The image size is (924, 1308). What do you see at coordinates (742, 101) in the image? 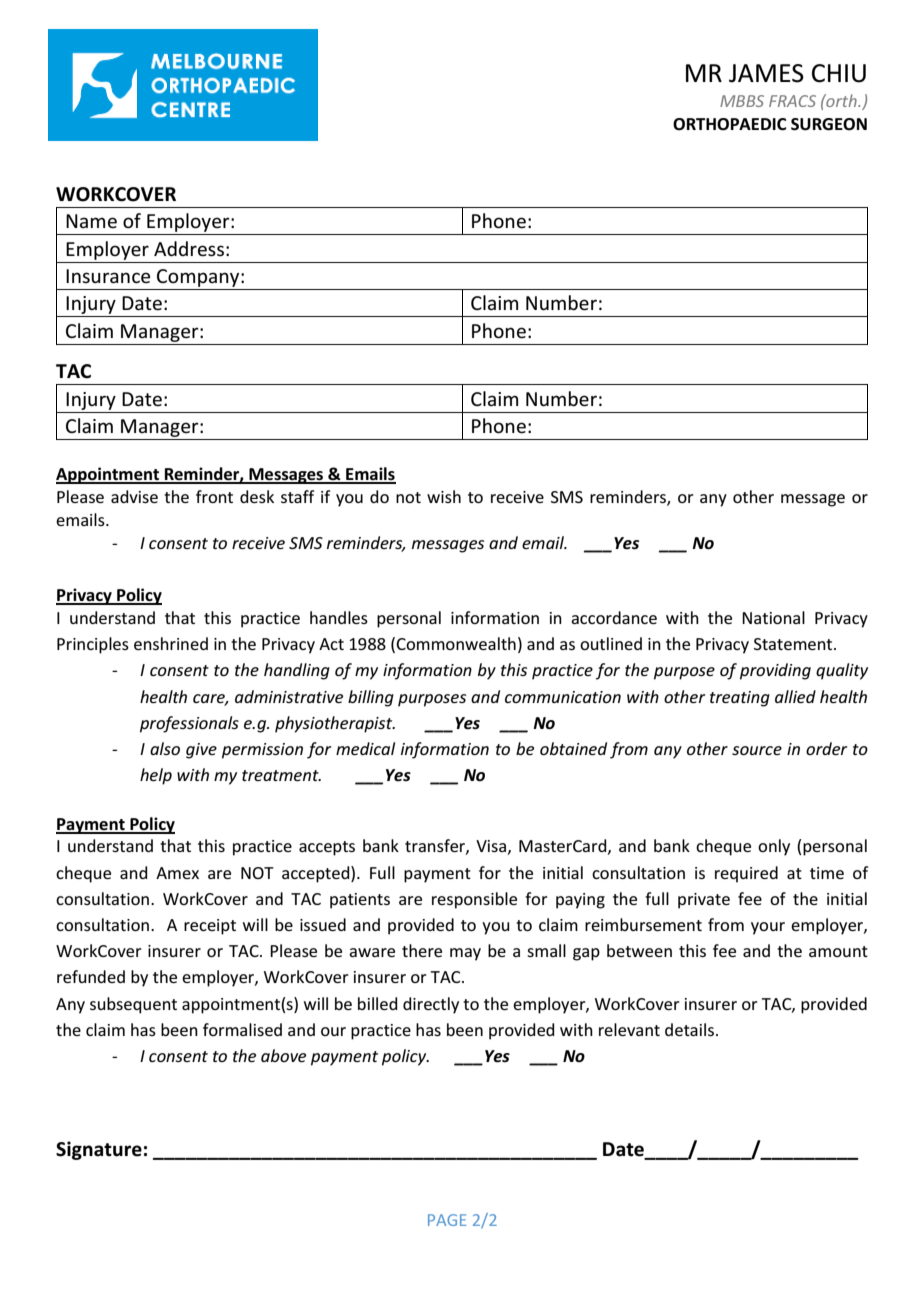
I see `MBBS` at bounding box center [742, 101].
